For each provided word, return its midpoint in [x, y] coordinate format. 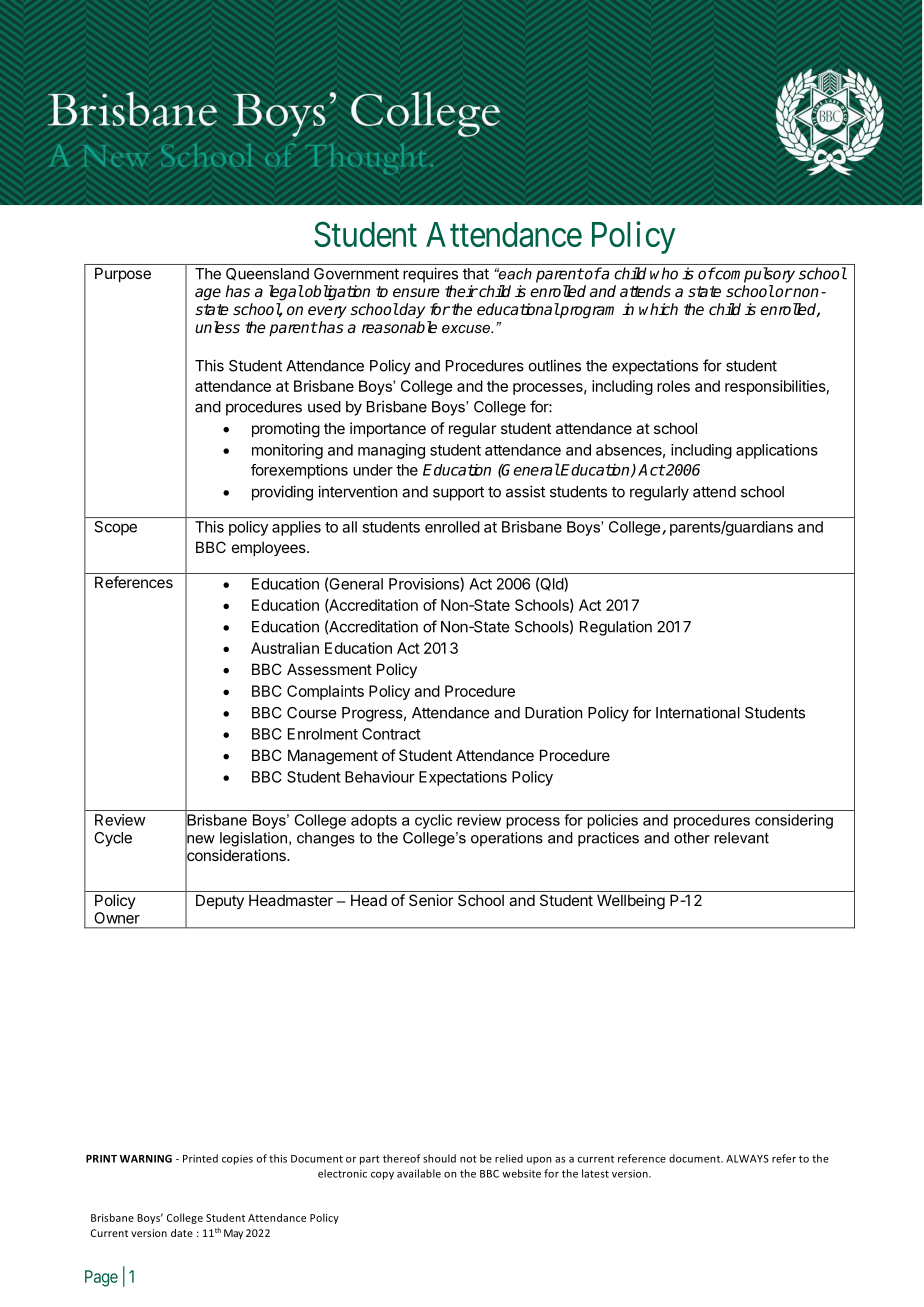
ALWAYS [747, 1159]
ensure [416, 292]
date [182, 1233]
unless [217, 327]
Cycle [113, 839]
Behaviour [380, 777]
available [419, 1173]
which [658, 309]
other [692, 838]
